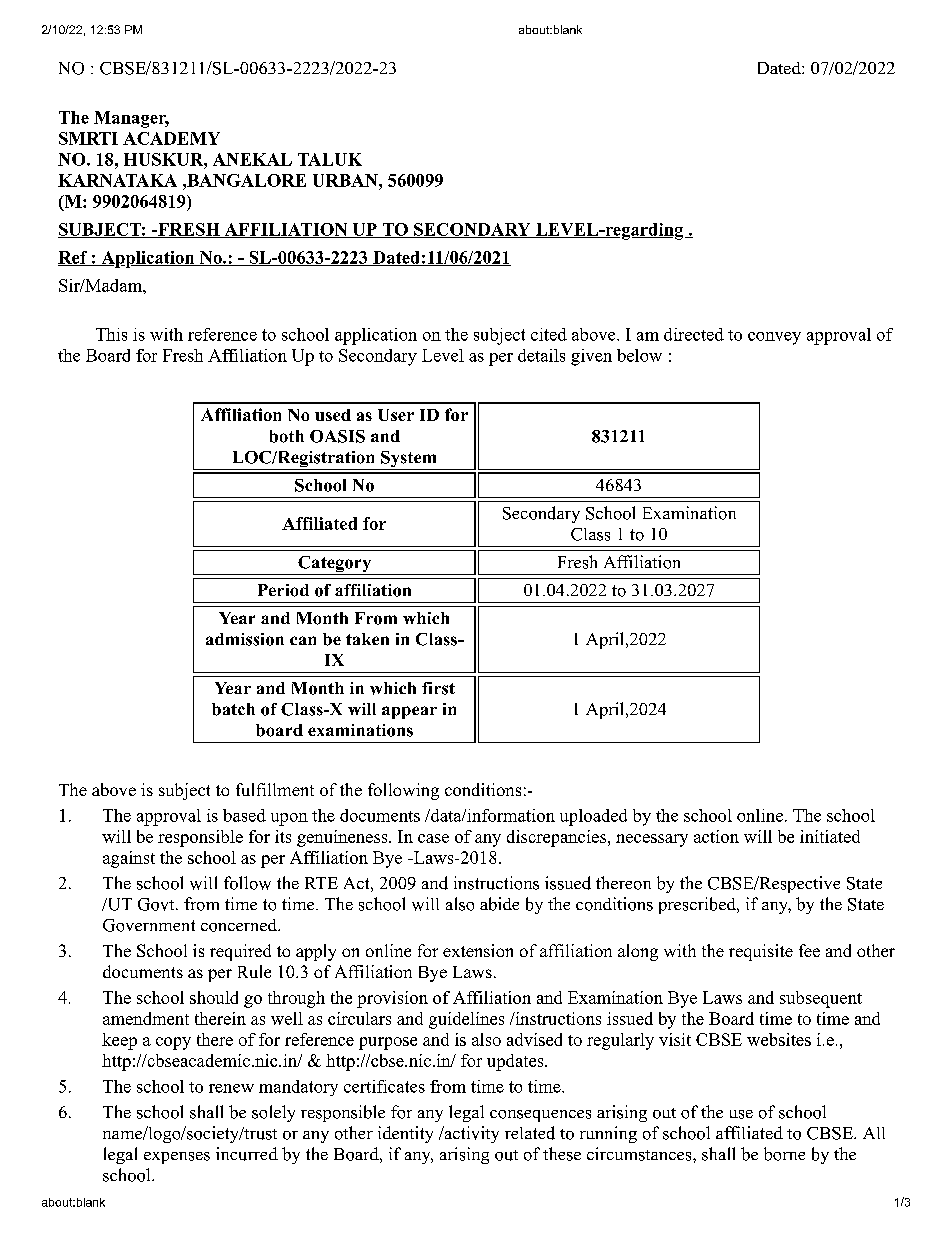 The image size is (952, 1233). What do you see at coordinates (244, 815) in the document?
I see `based` at bounding box center [244, 815].
